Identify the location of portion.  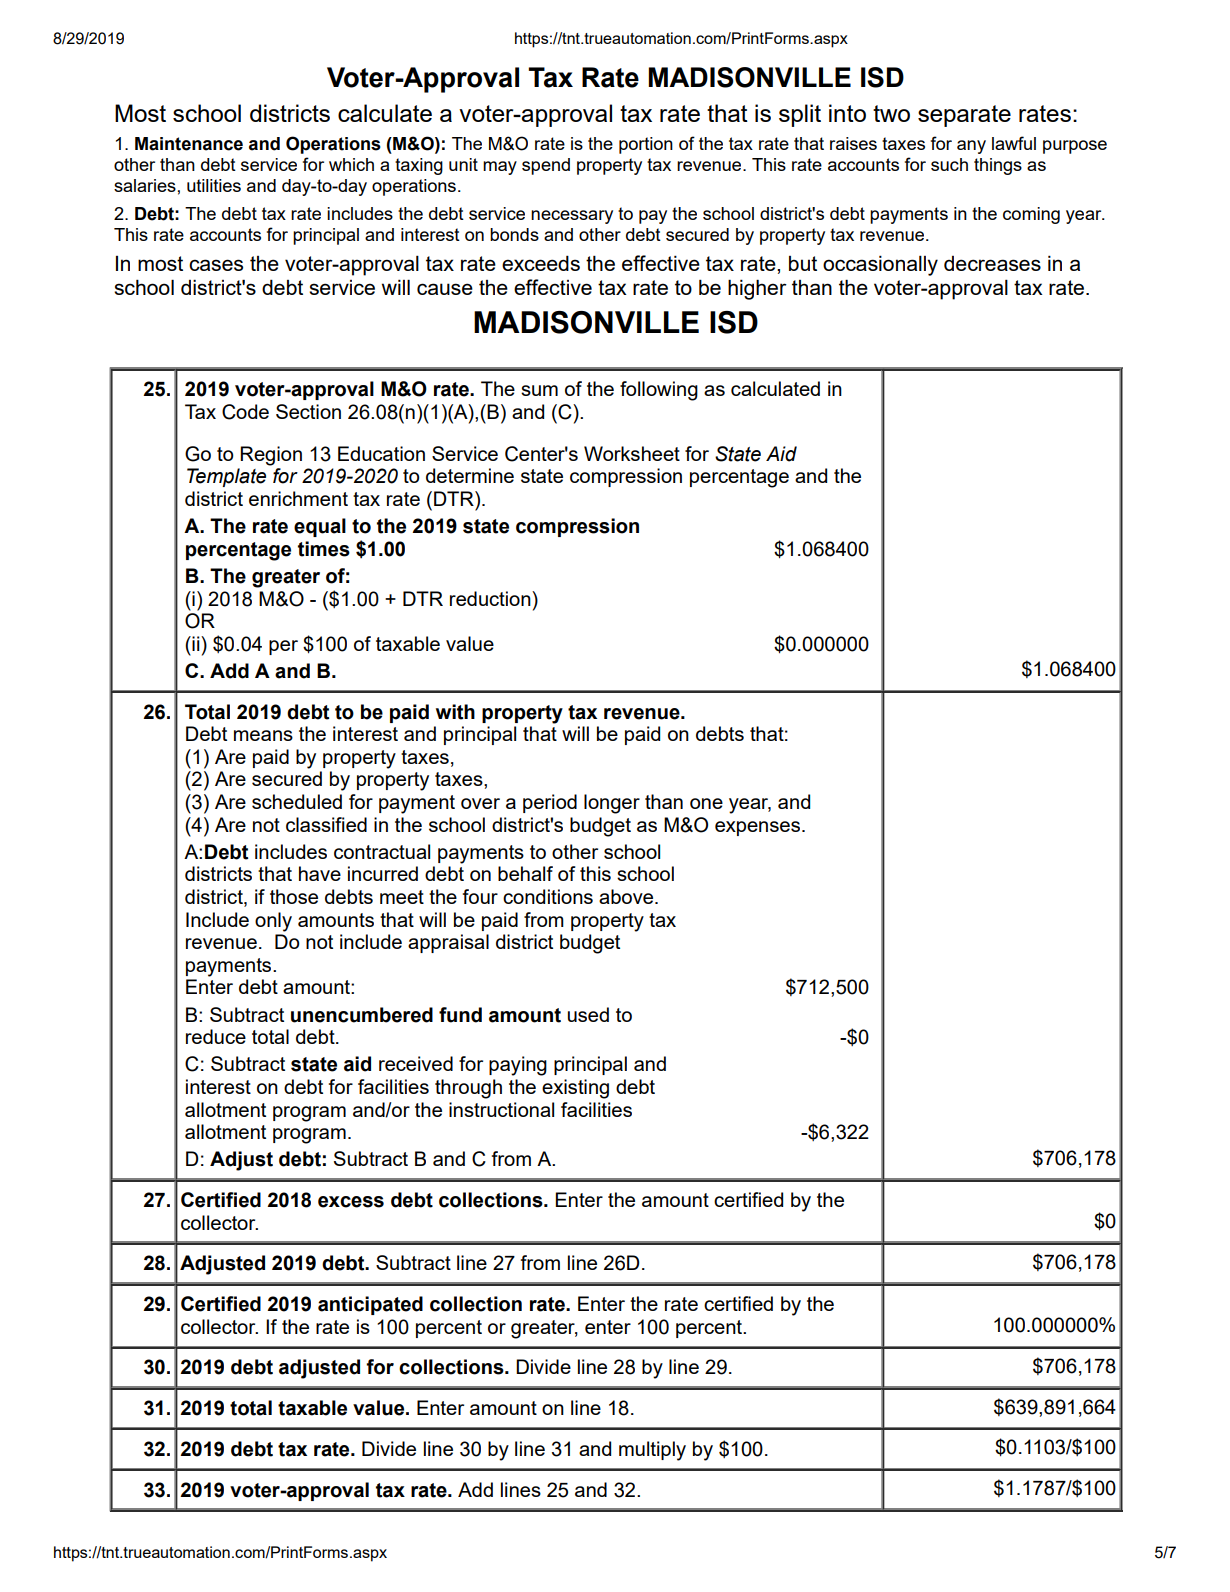
(646, 145).
